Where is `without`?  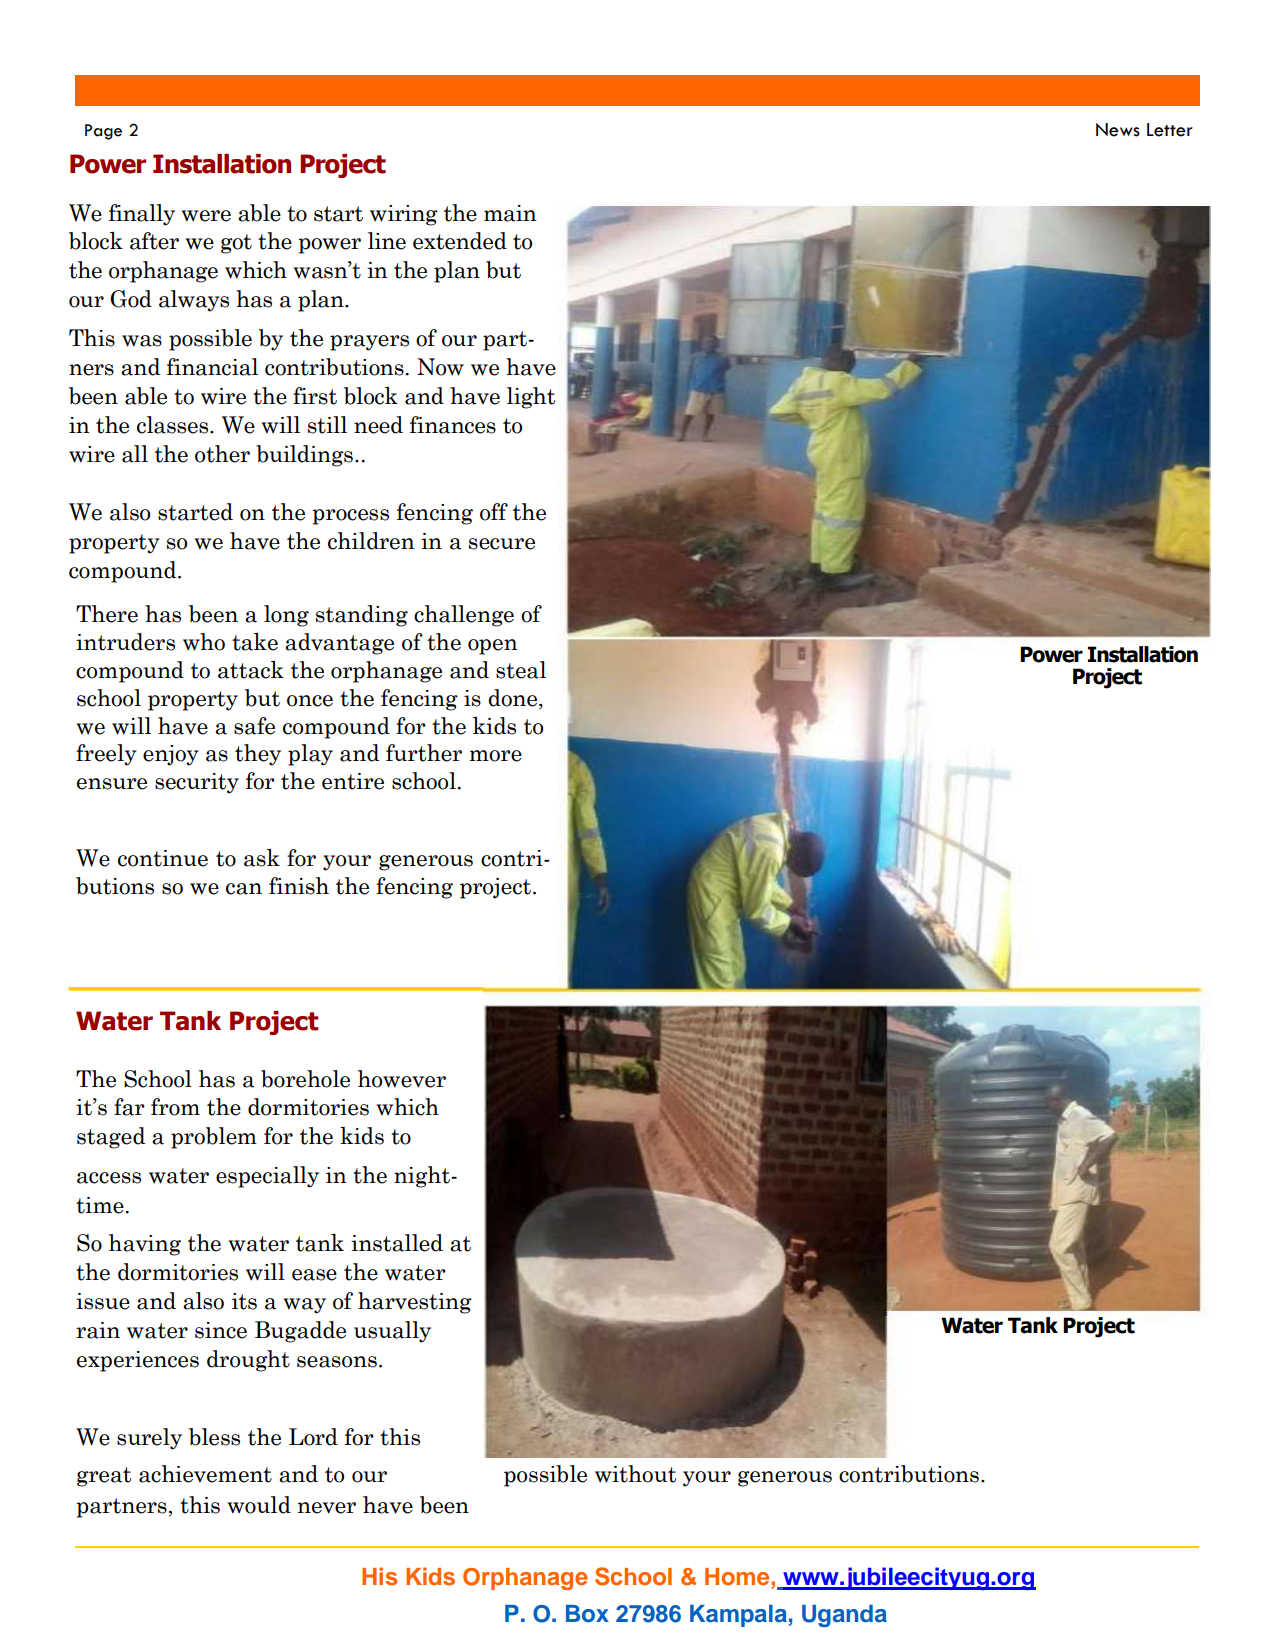
without is located at coordinates (635, 1474).
